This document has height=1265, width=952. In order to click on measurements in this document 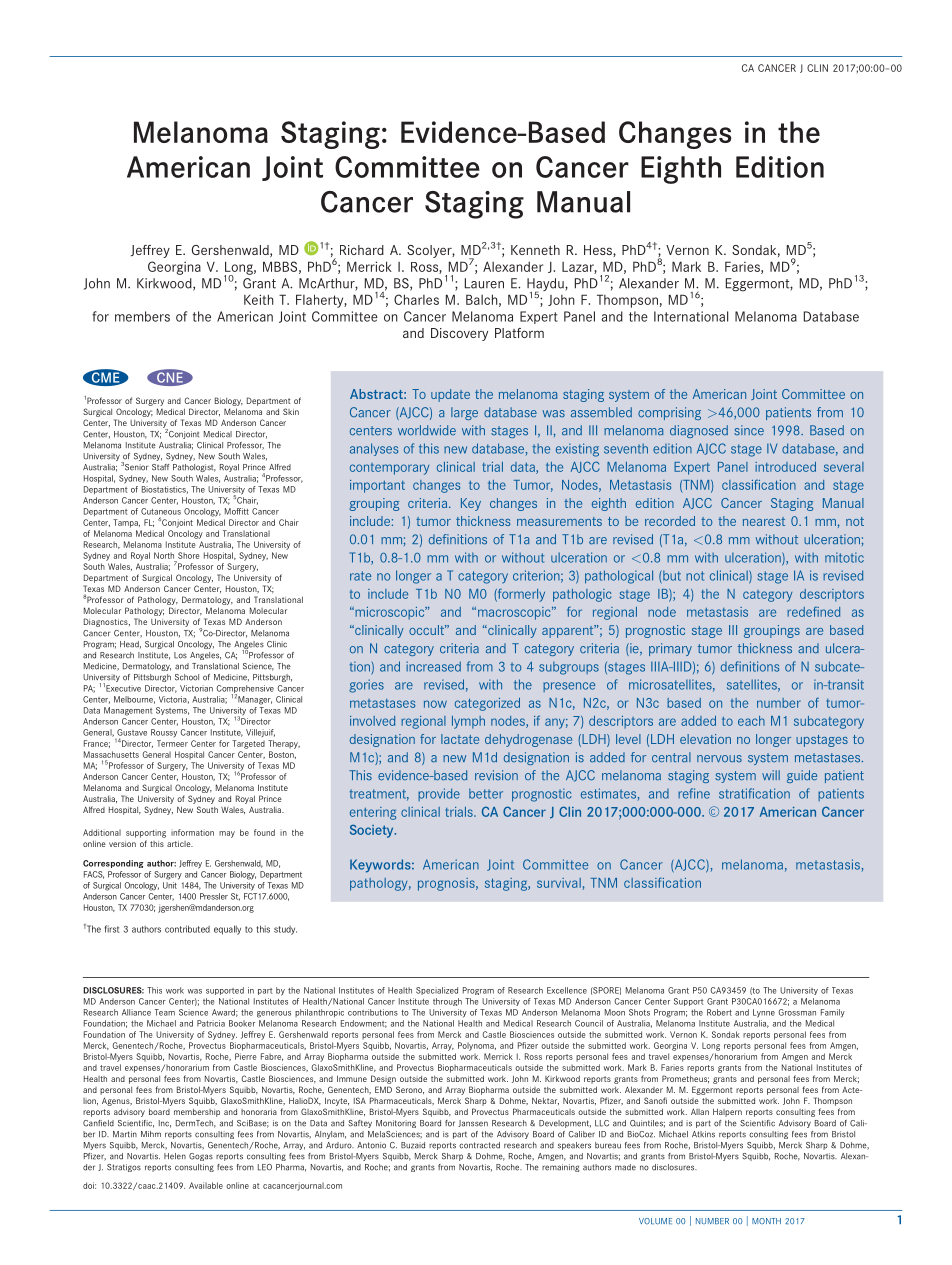, I will do `click(559, 521)`.
